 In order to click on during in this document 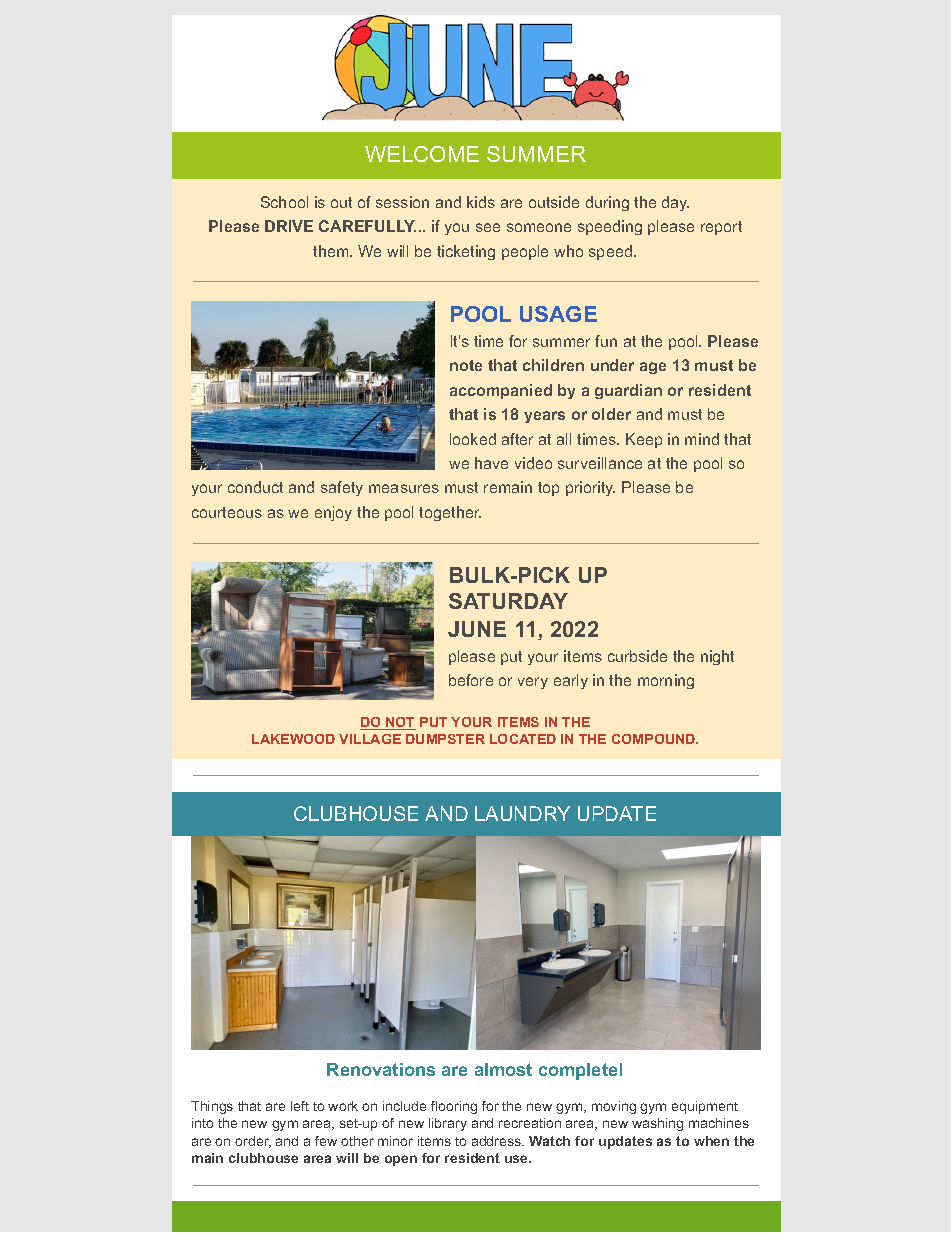, I will do `click(607, 203)`.
